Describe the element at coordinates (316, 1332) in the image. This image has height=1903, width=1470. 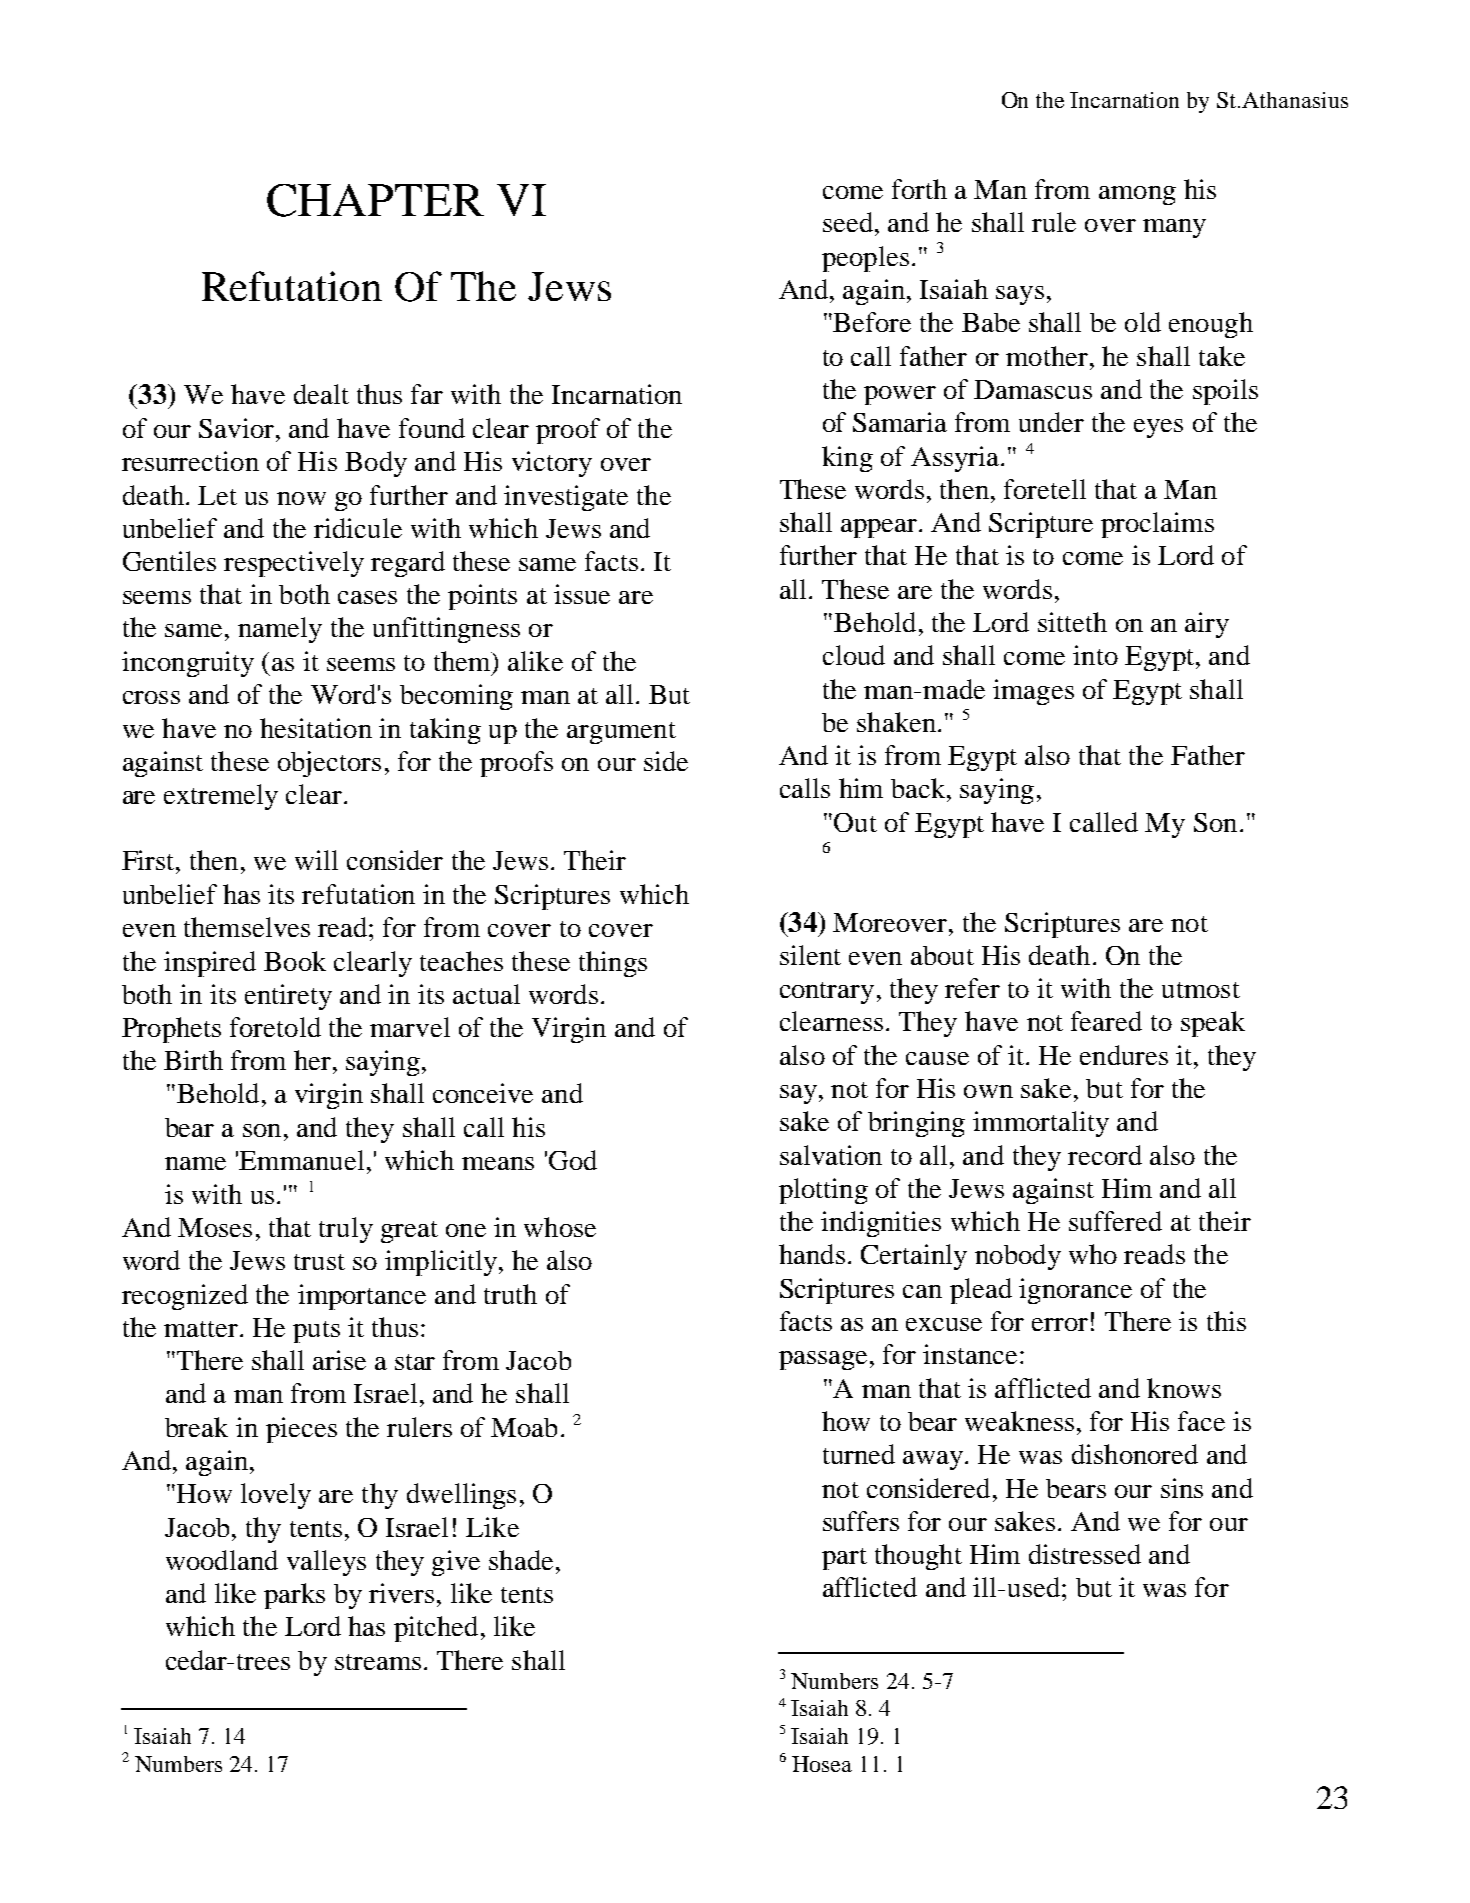
I see `puts` at that location.
